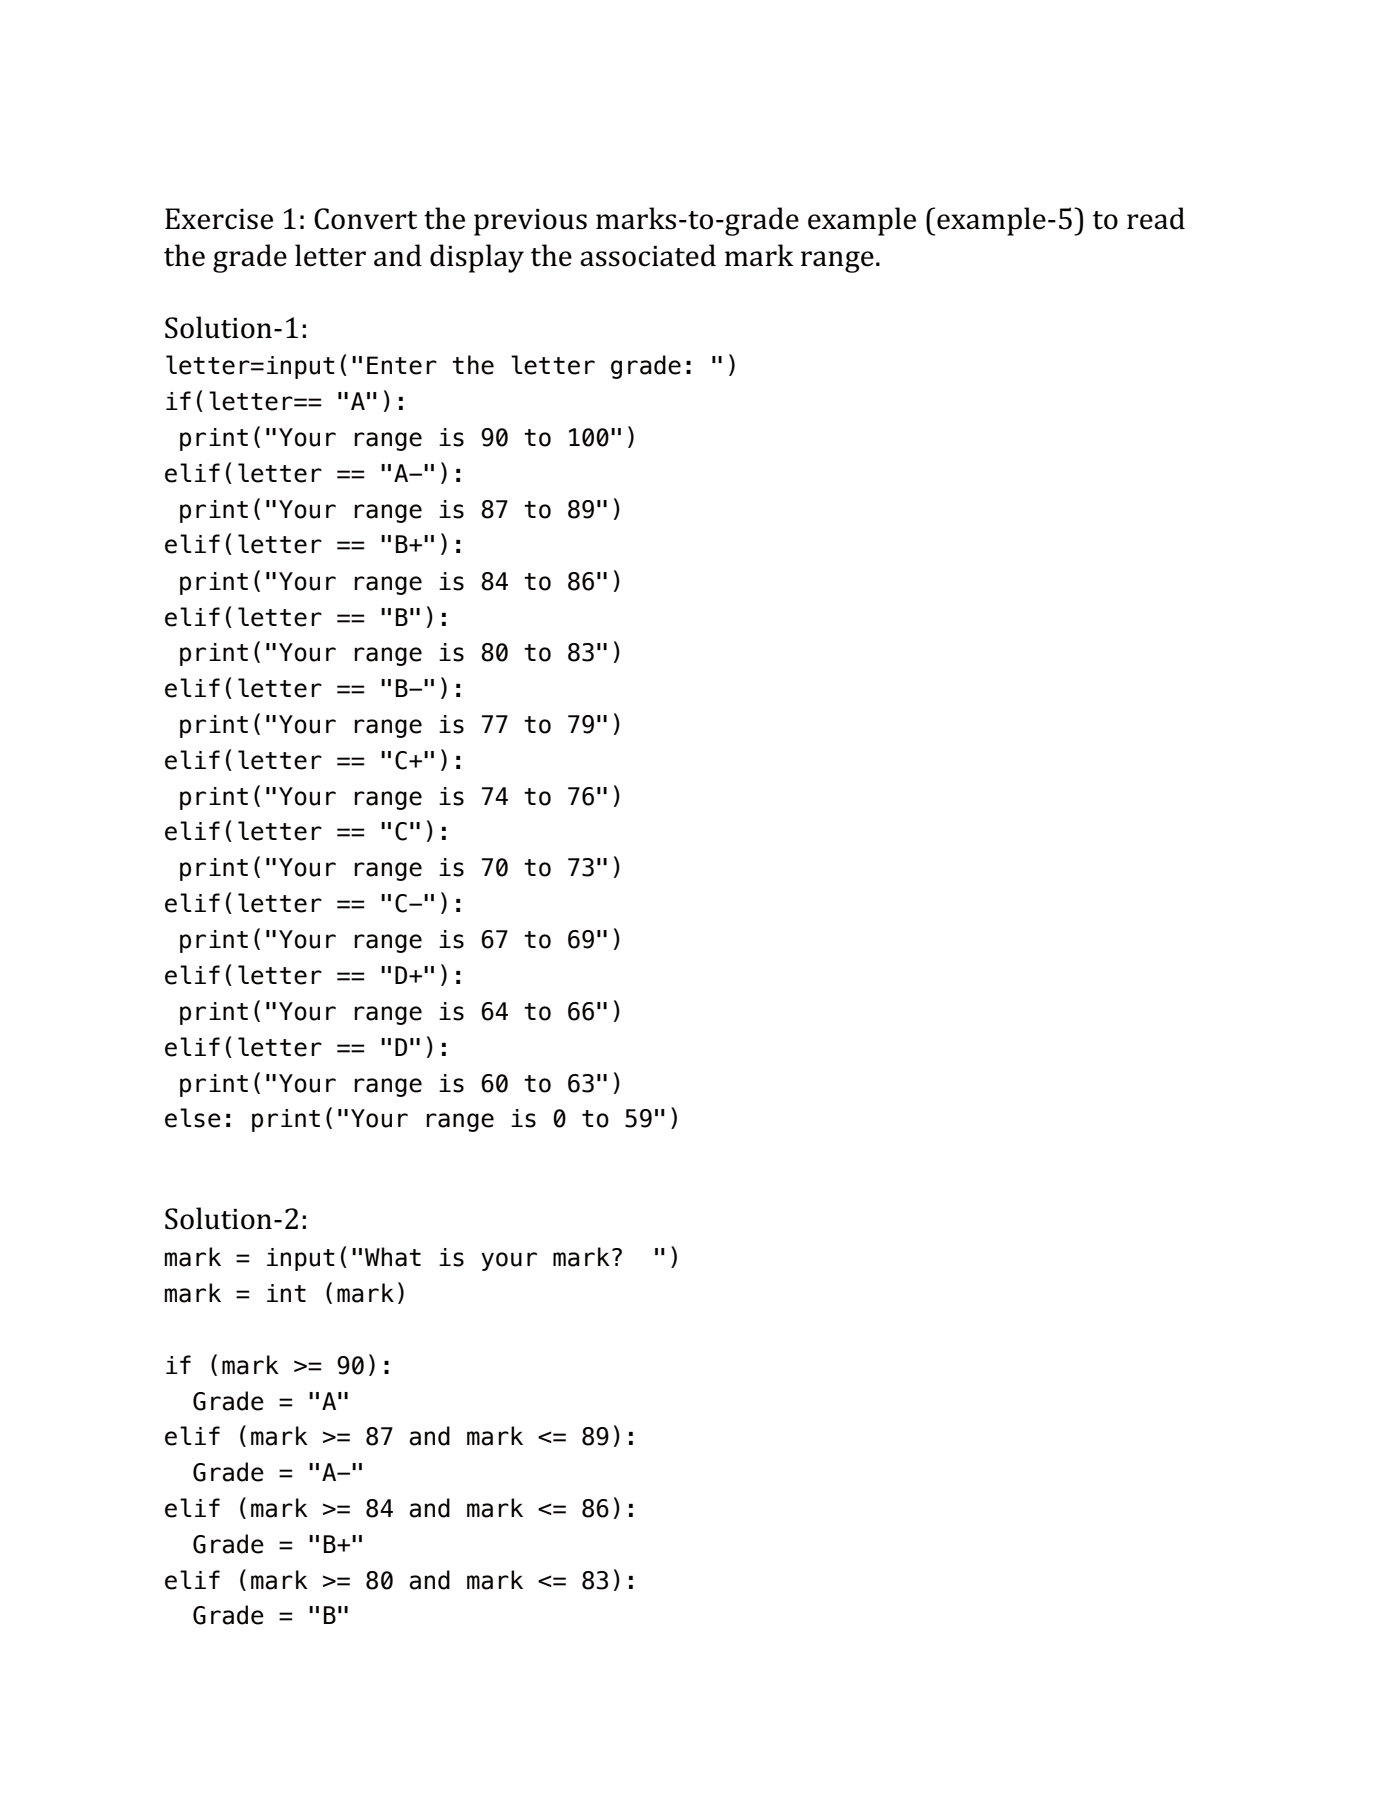  Describe the element at coordinates (193, 1118) in the screenshot. I see `else` at that location.
